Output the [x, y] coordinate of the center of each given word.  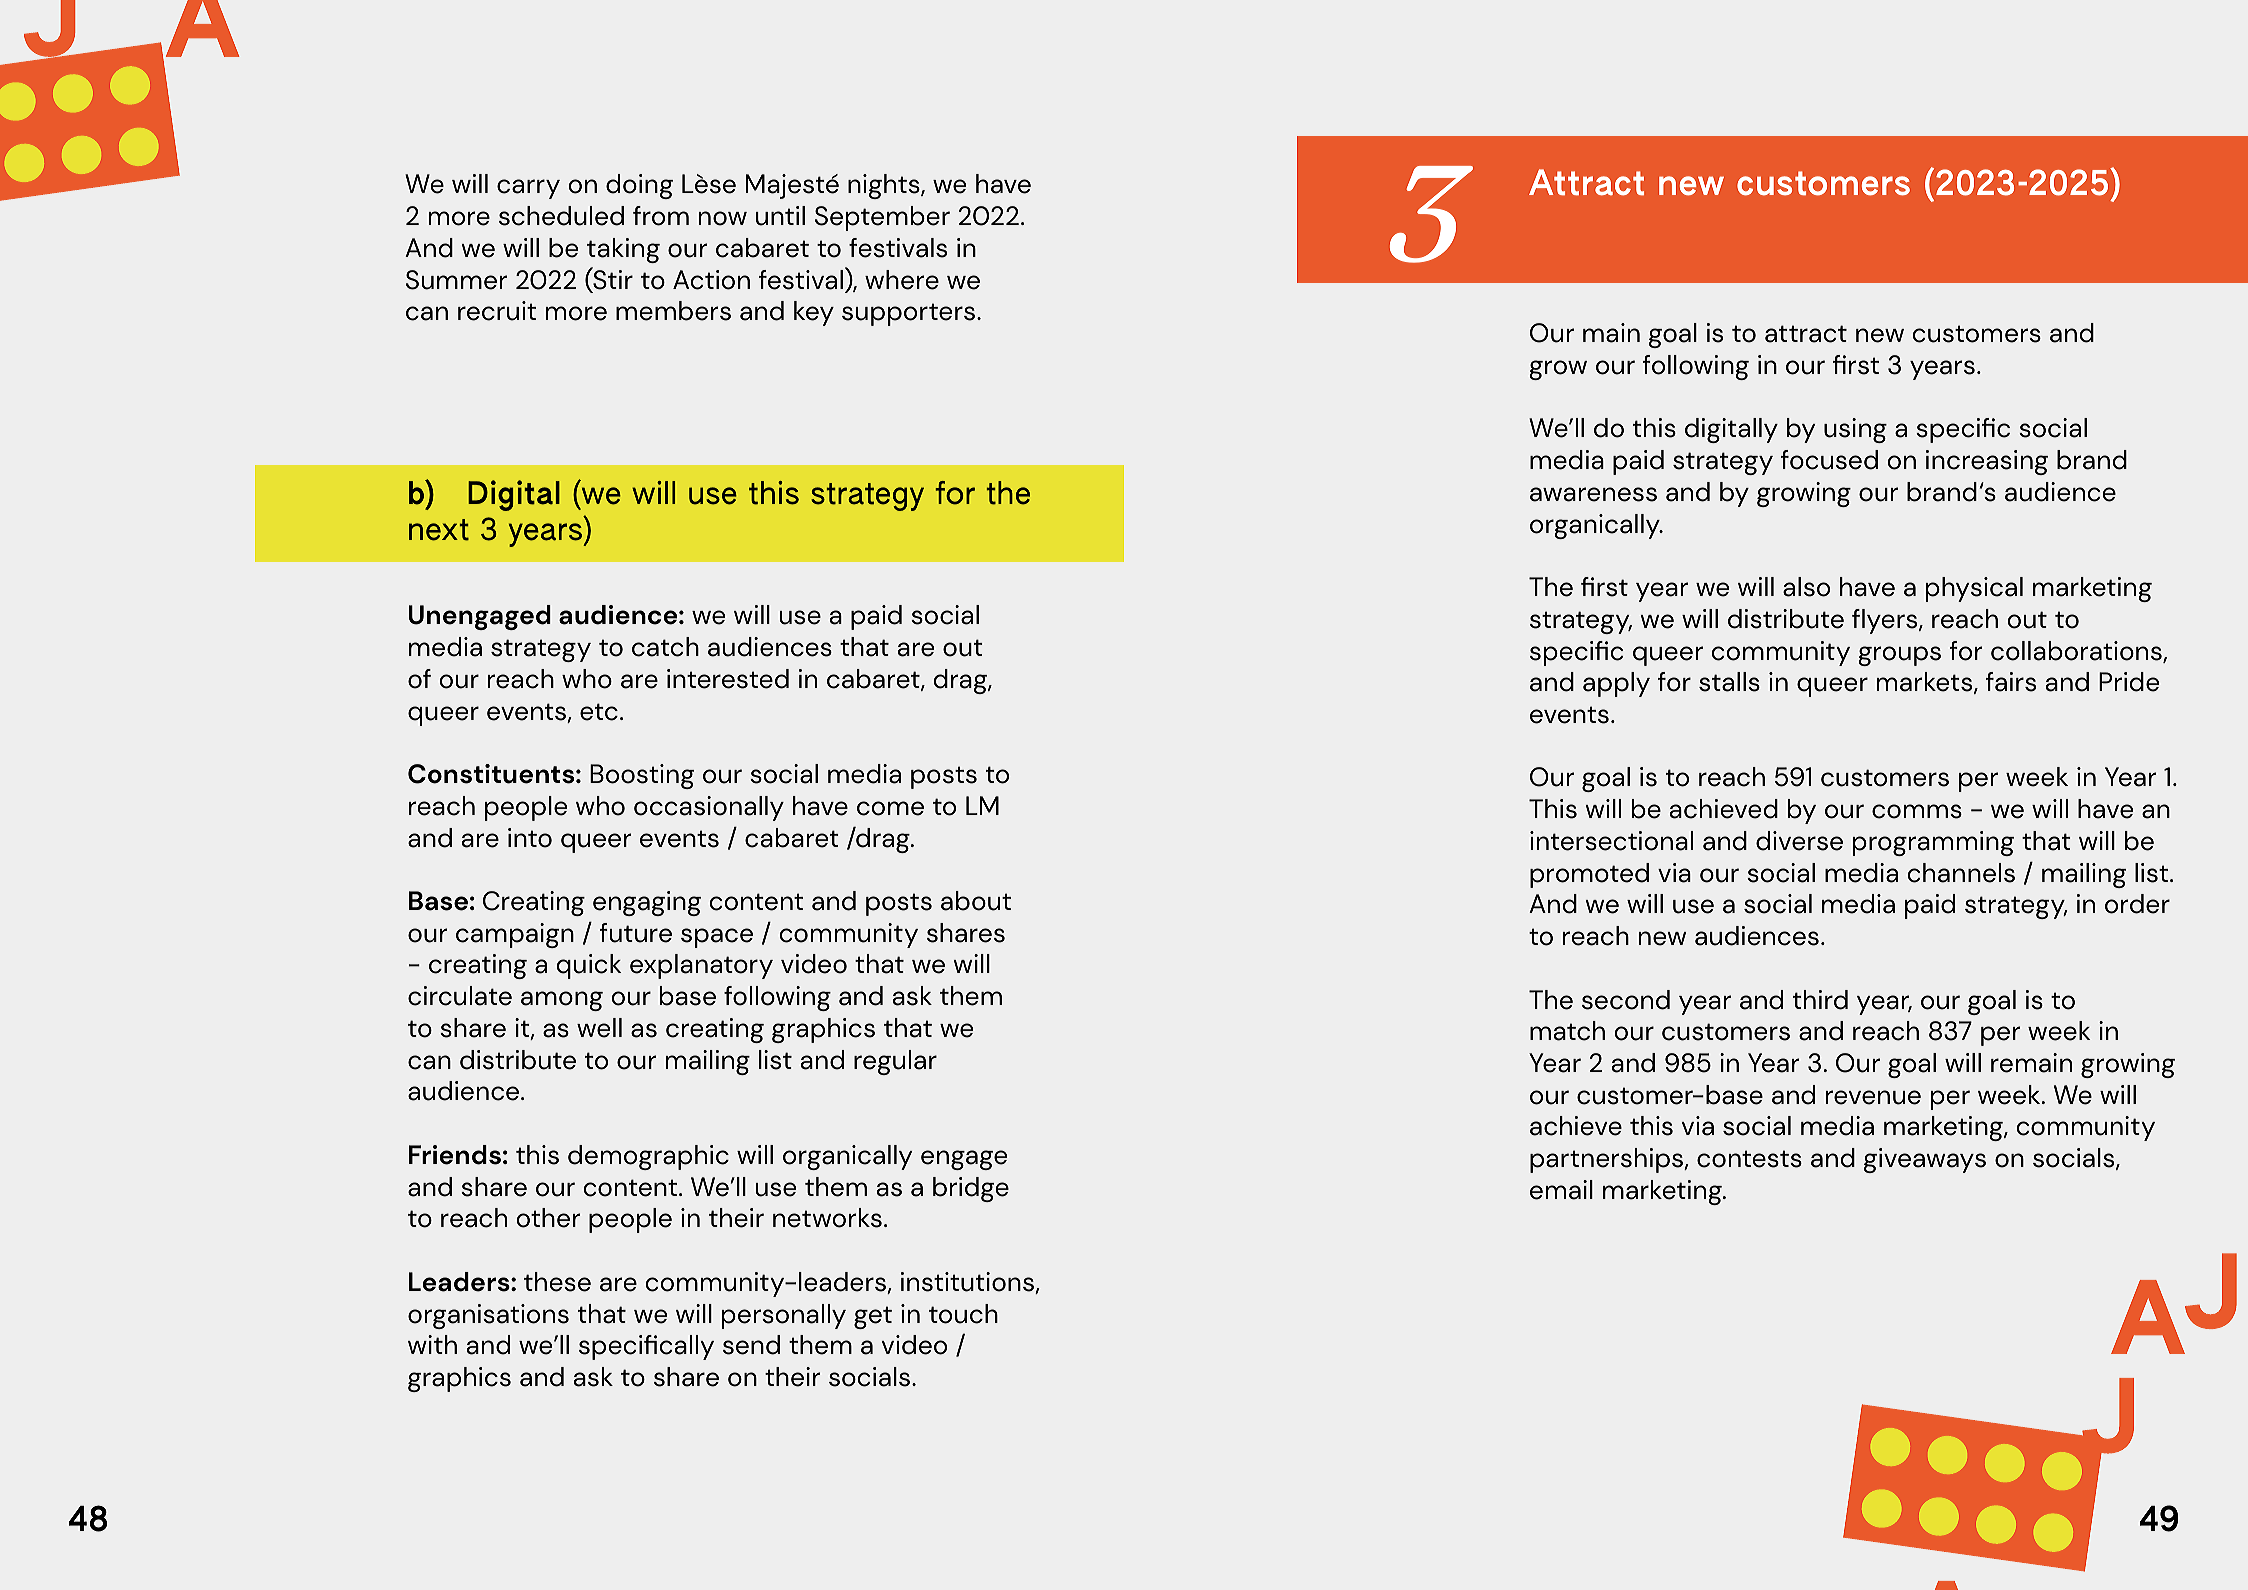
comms [1917, 811]
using [1855, 430]
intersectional [1611, 841]
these [557, 1282]
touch [963, 1314]
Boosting [642, 776]
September [882, 218]
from [661, 216]
